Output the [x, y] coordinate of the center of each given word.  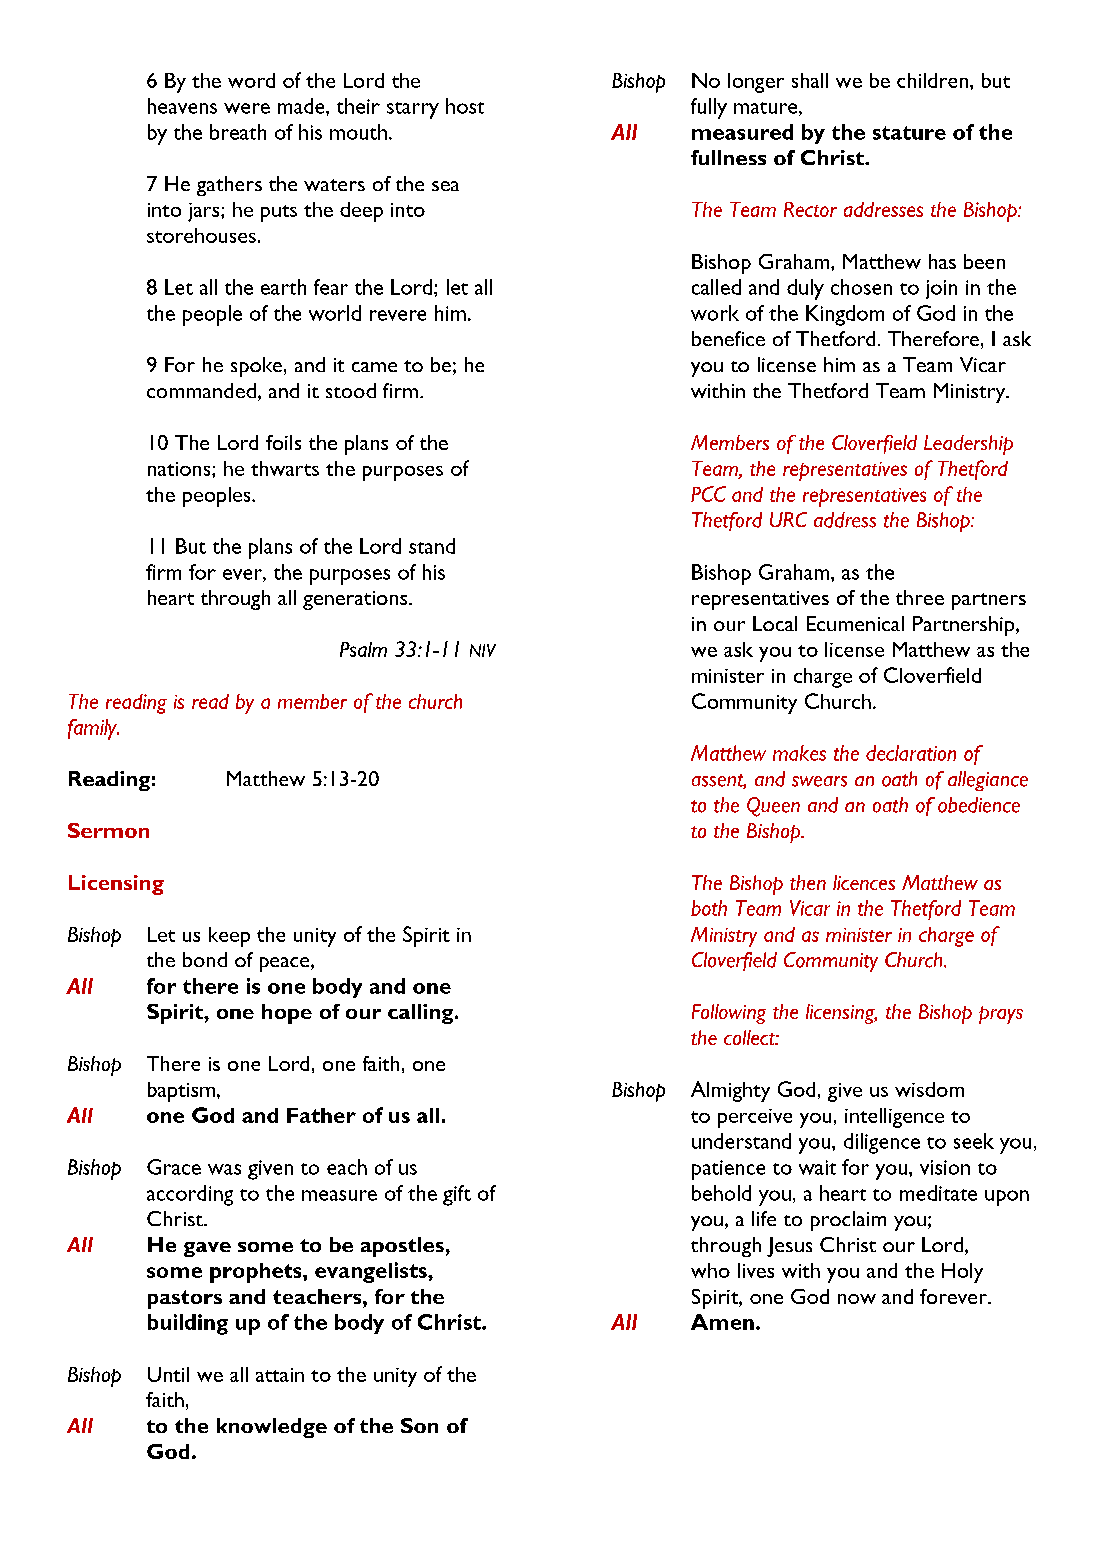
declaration [911, 753]
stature [909, 133]
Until [168, 1374]
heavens [182, 106]
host [465, 106]
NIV [483, 650]
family [93, 729]
